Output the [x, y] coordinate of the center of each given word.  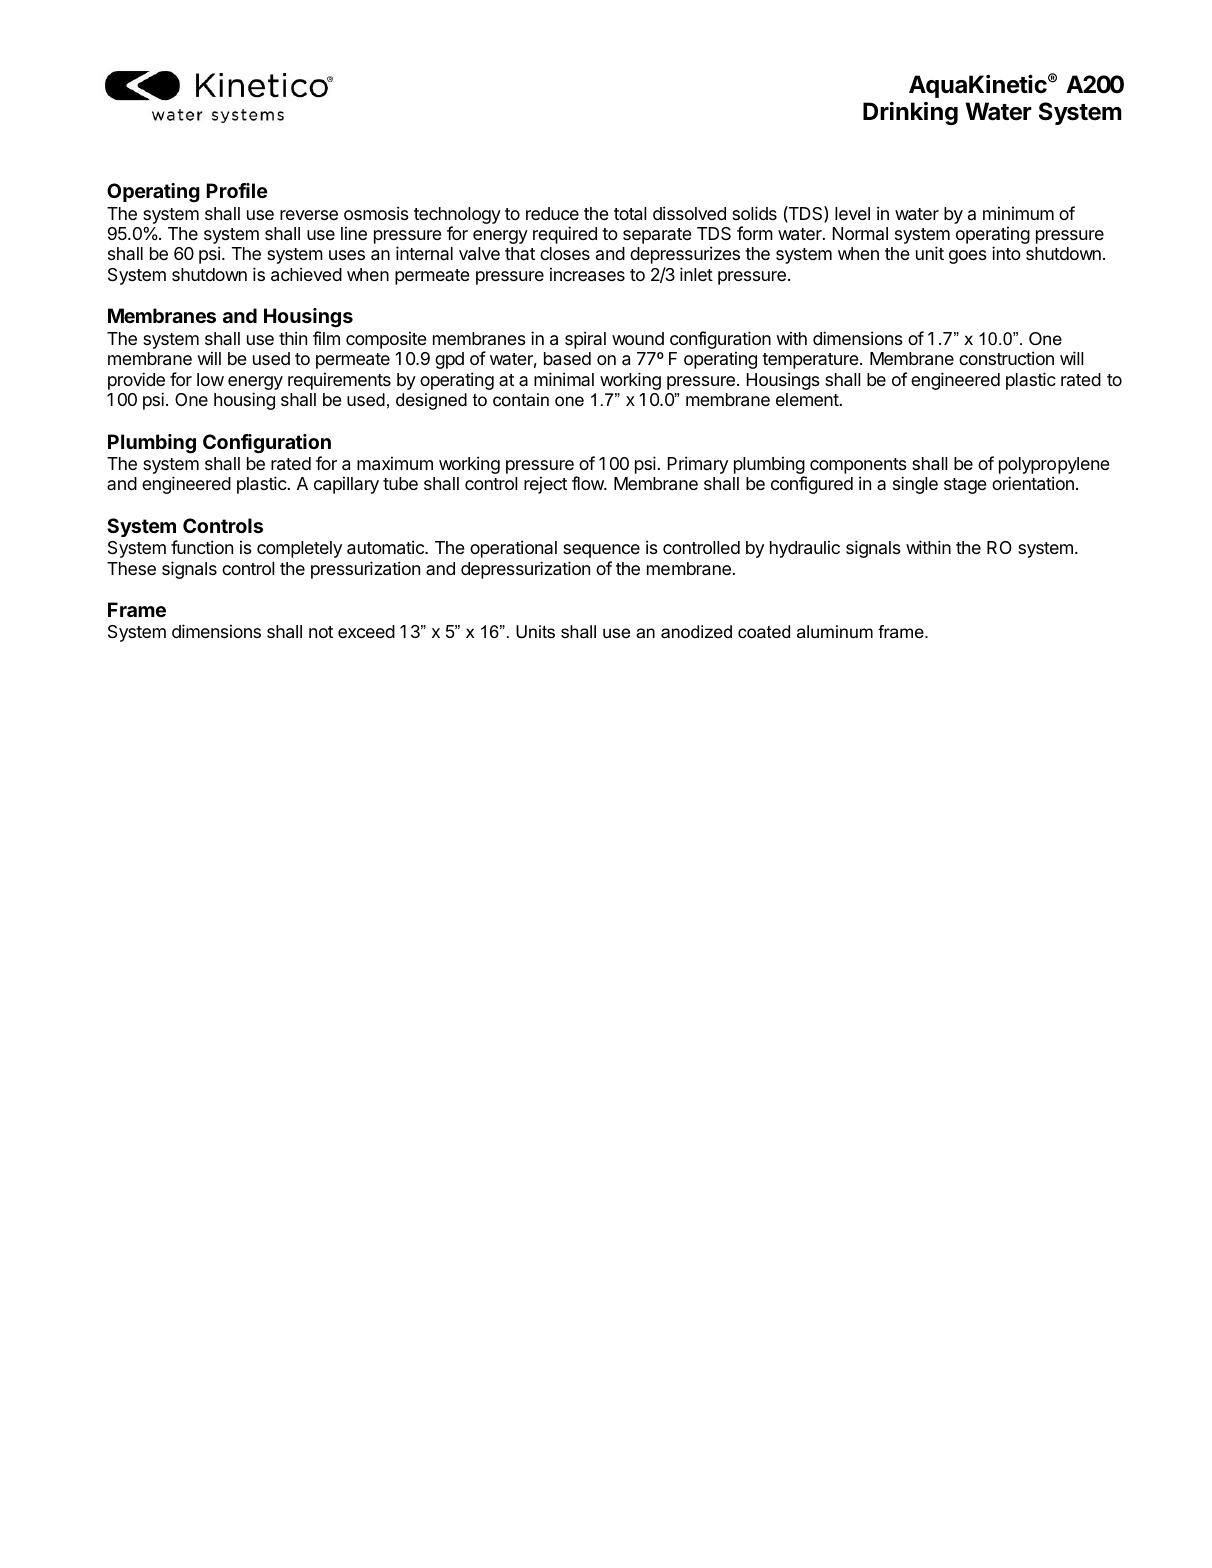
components [858, 467]
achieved [306, 274]
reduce [552, 213]
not [321, 632]
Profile [237, 190]
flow [588, 483]
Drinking [910, 113]
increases [587, 274]
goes [968, 257]
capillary [346, 485]
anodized [696, 632]
